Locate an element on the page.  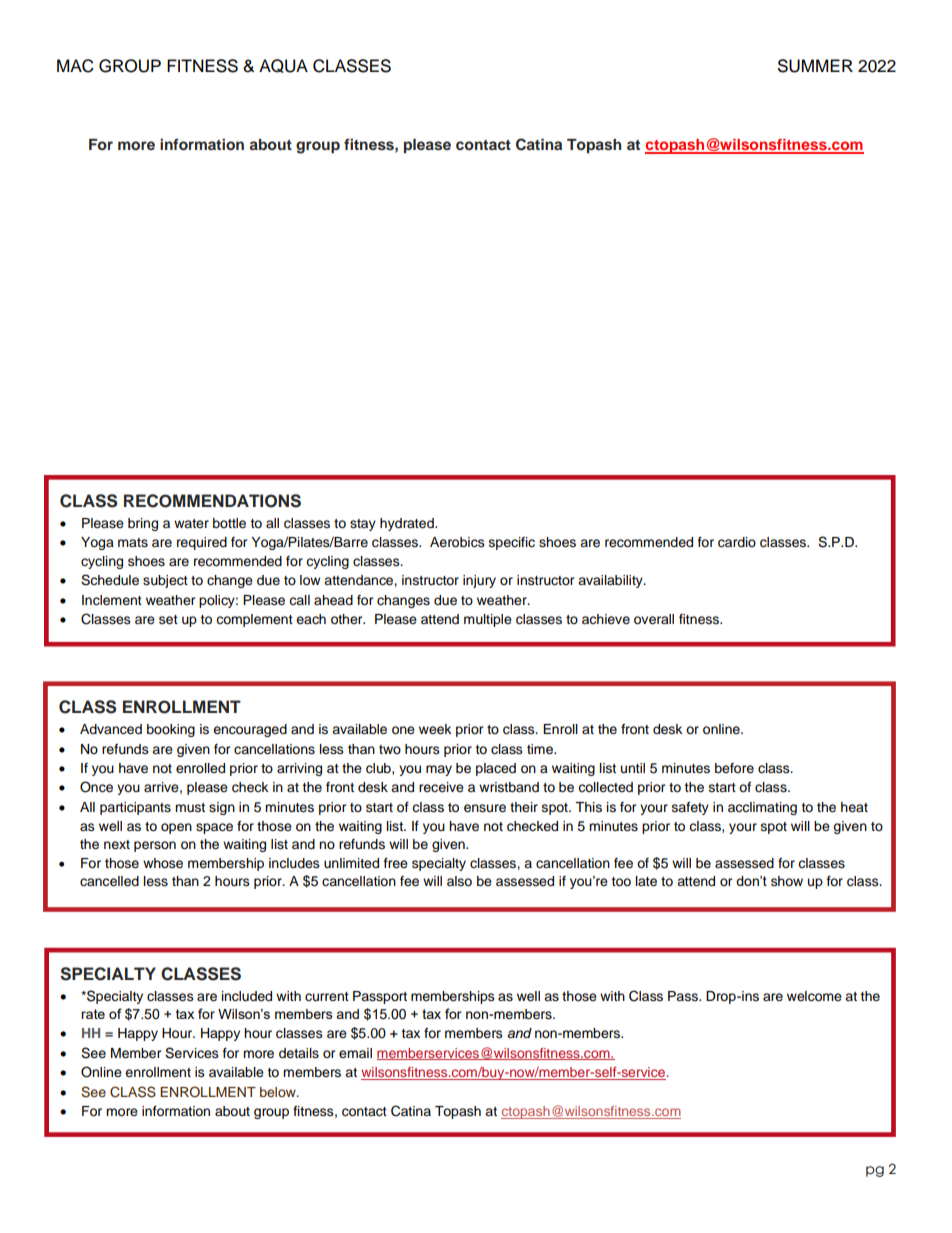
MAC is located at coordinates (75, 66).
